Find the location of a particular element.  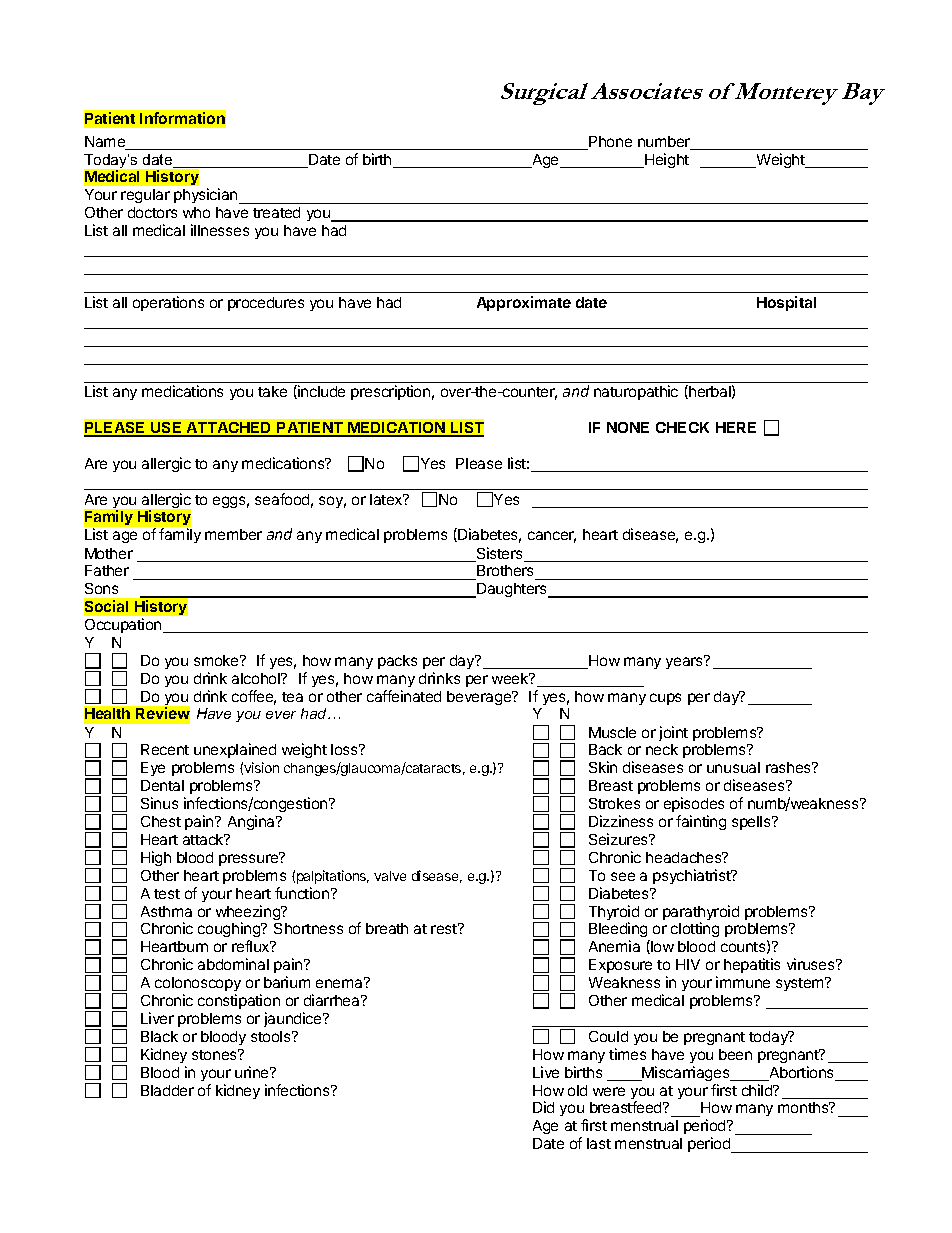

Bladder is located at coordinates (167, 1090).
